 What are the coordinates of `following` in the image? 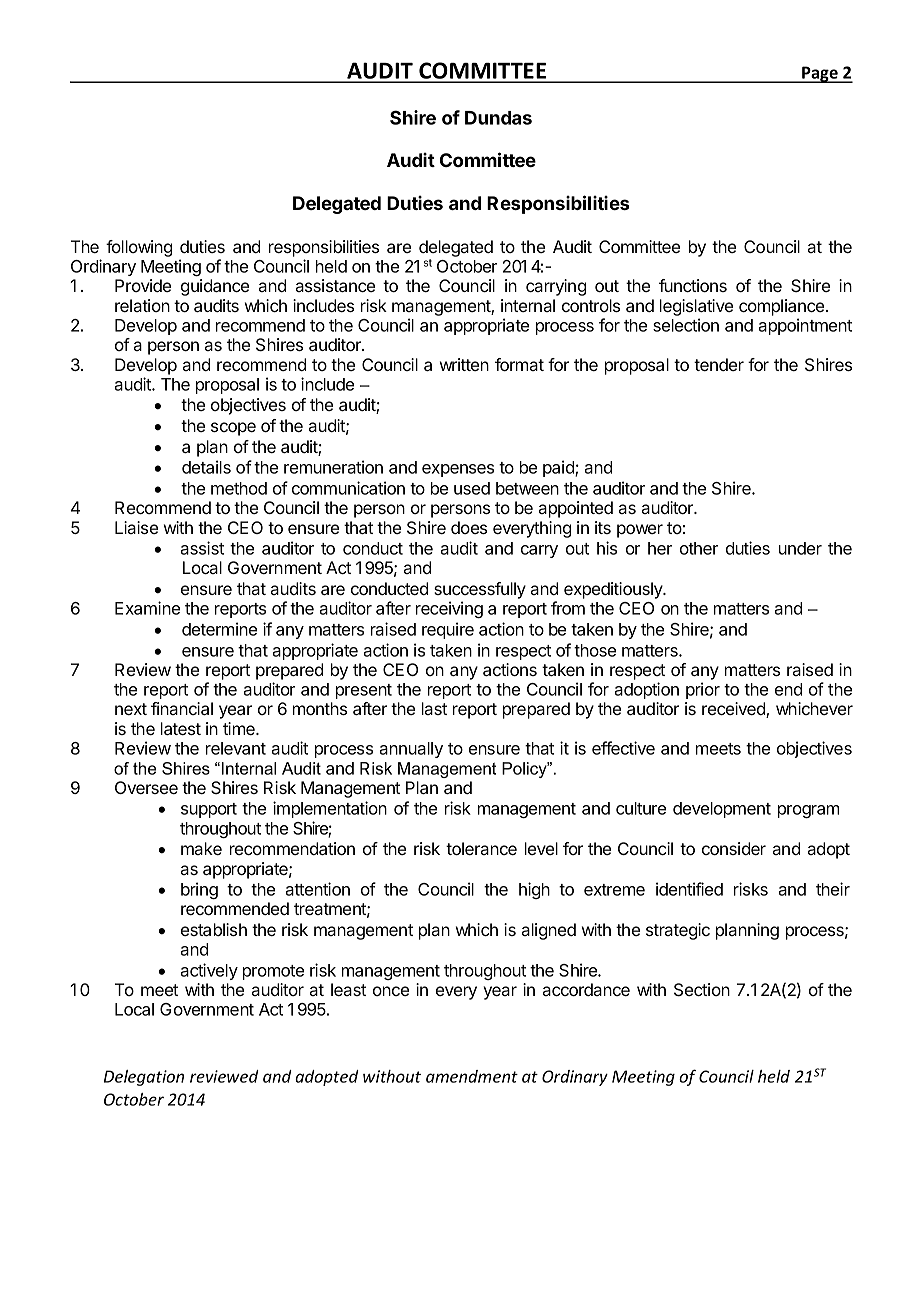 It's located at (139, 248).
